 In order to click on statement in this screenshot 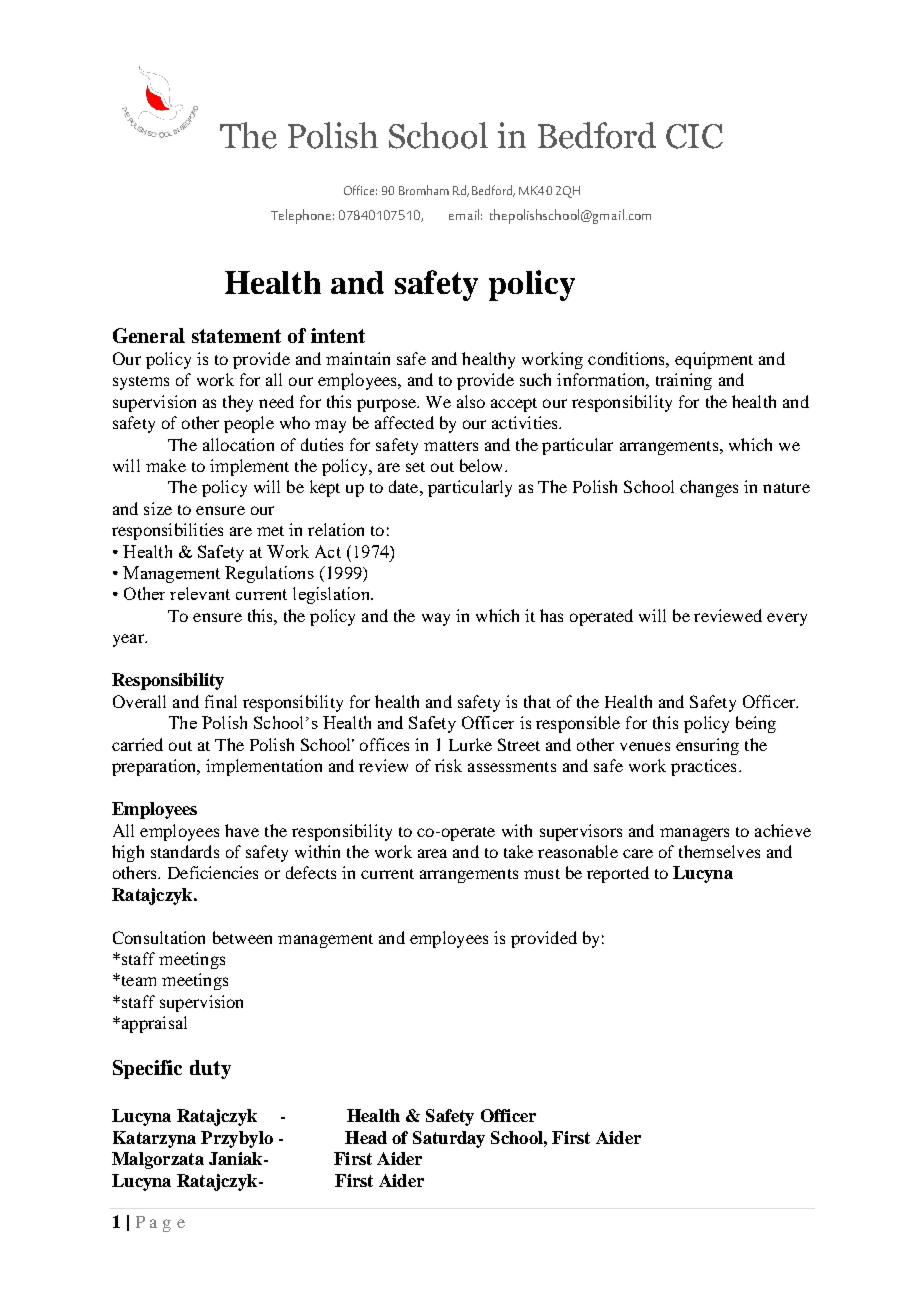, I will do `click(236, 336)`.
